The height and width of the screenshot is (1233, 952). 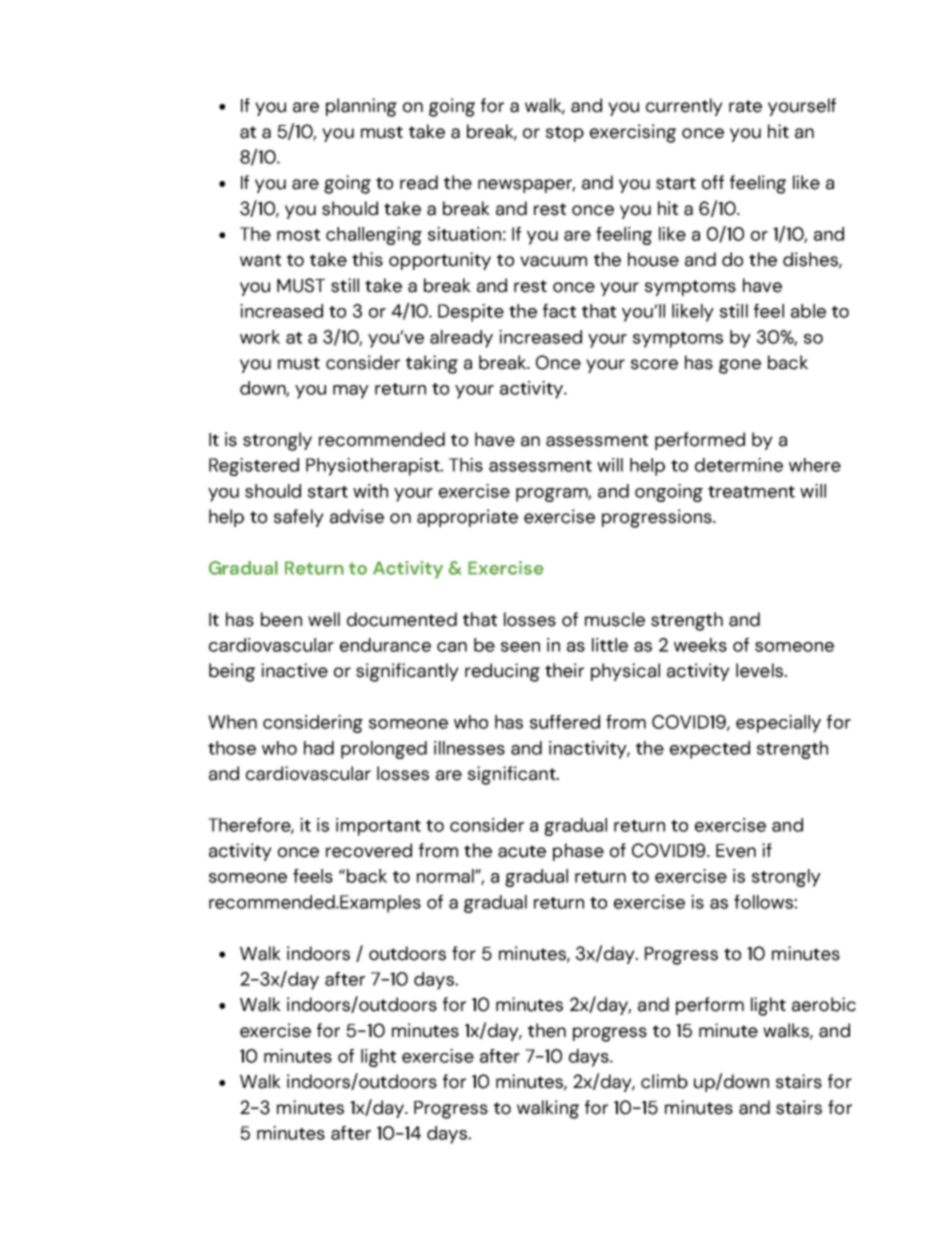 I want to click on recovered, so click(x=369, y=850).
